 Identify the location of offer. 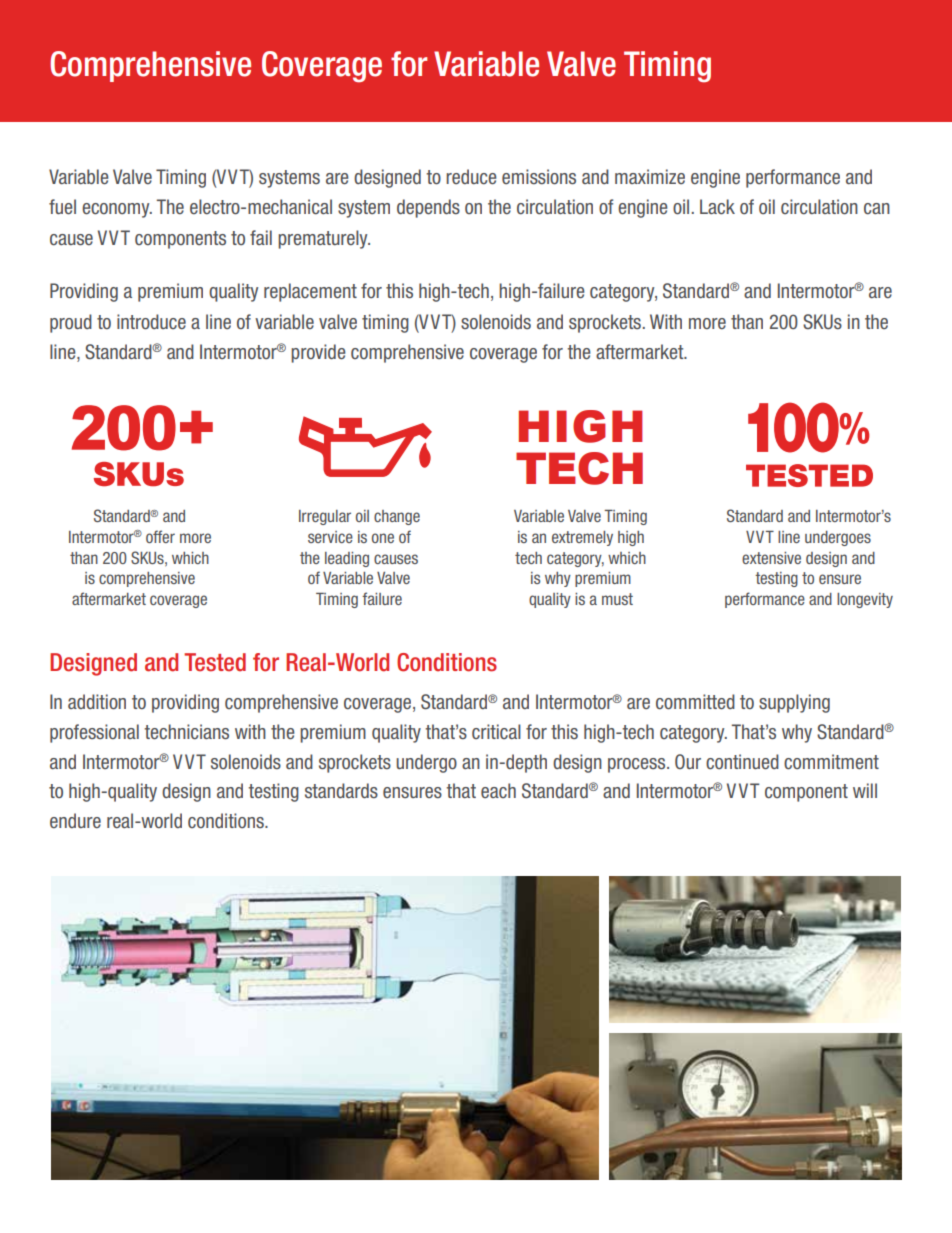
(160, 536).
